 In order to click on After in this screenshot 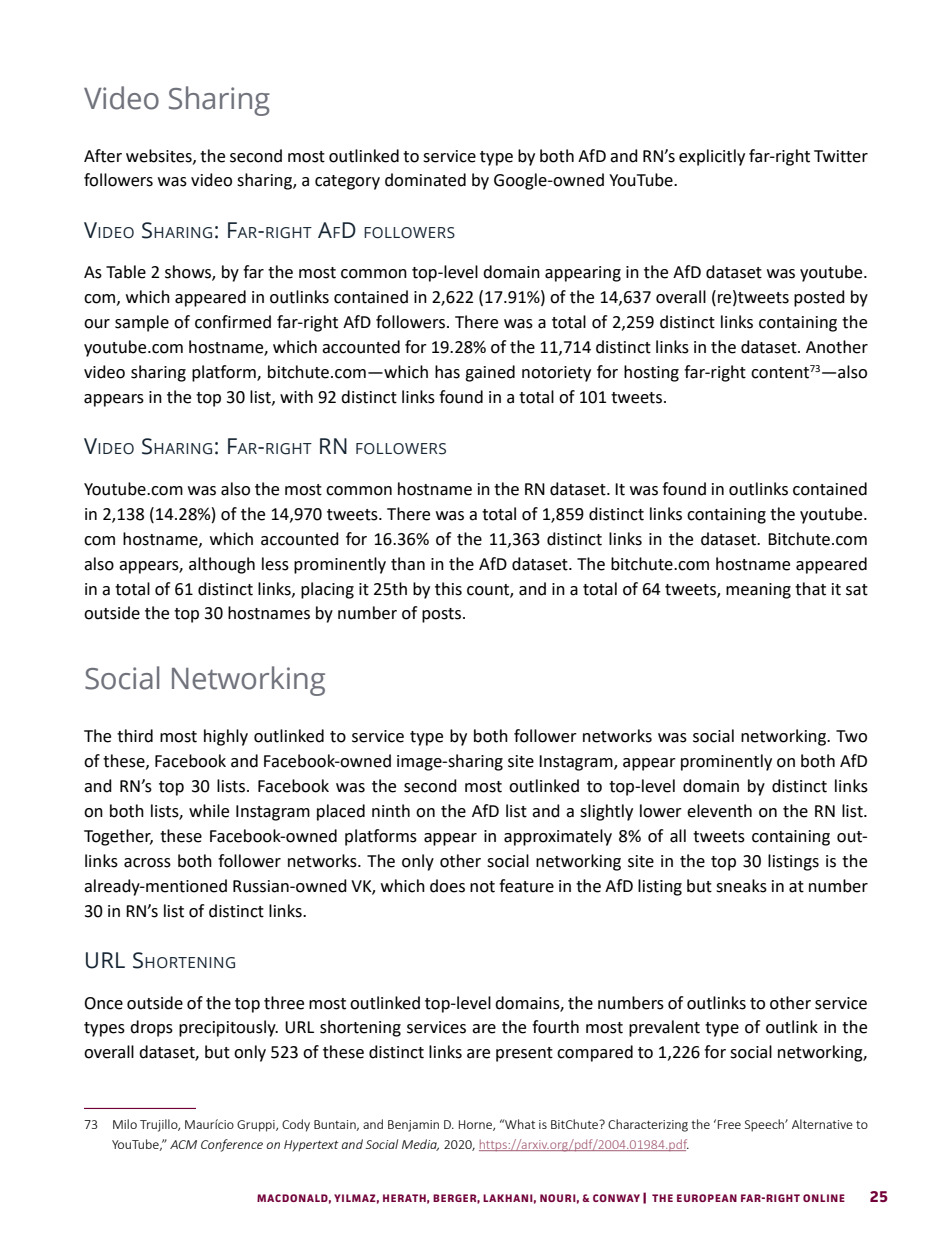, I will do `click(103, 156)`.
